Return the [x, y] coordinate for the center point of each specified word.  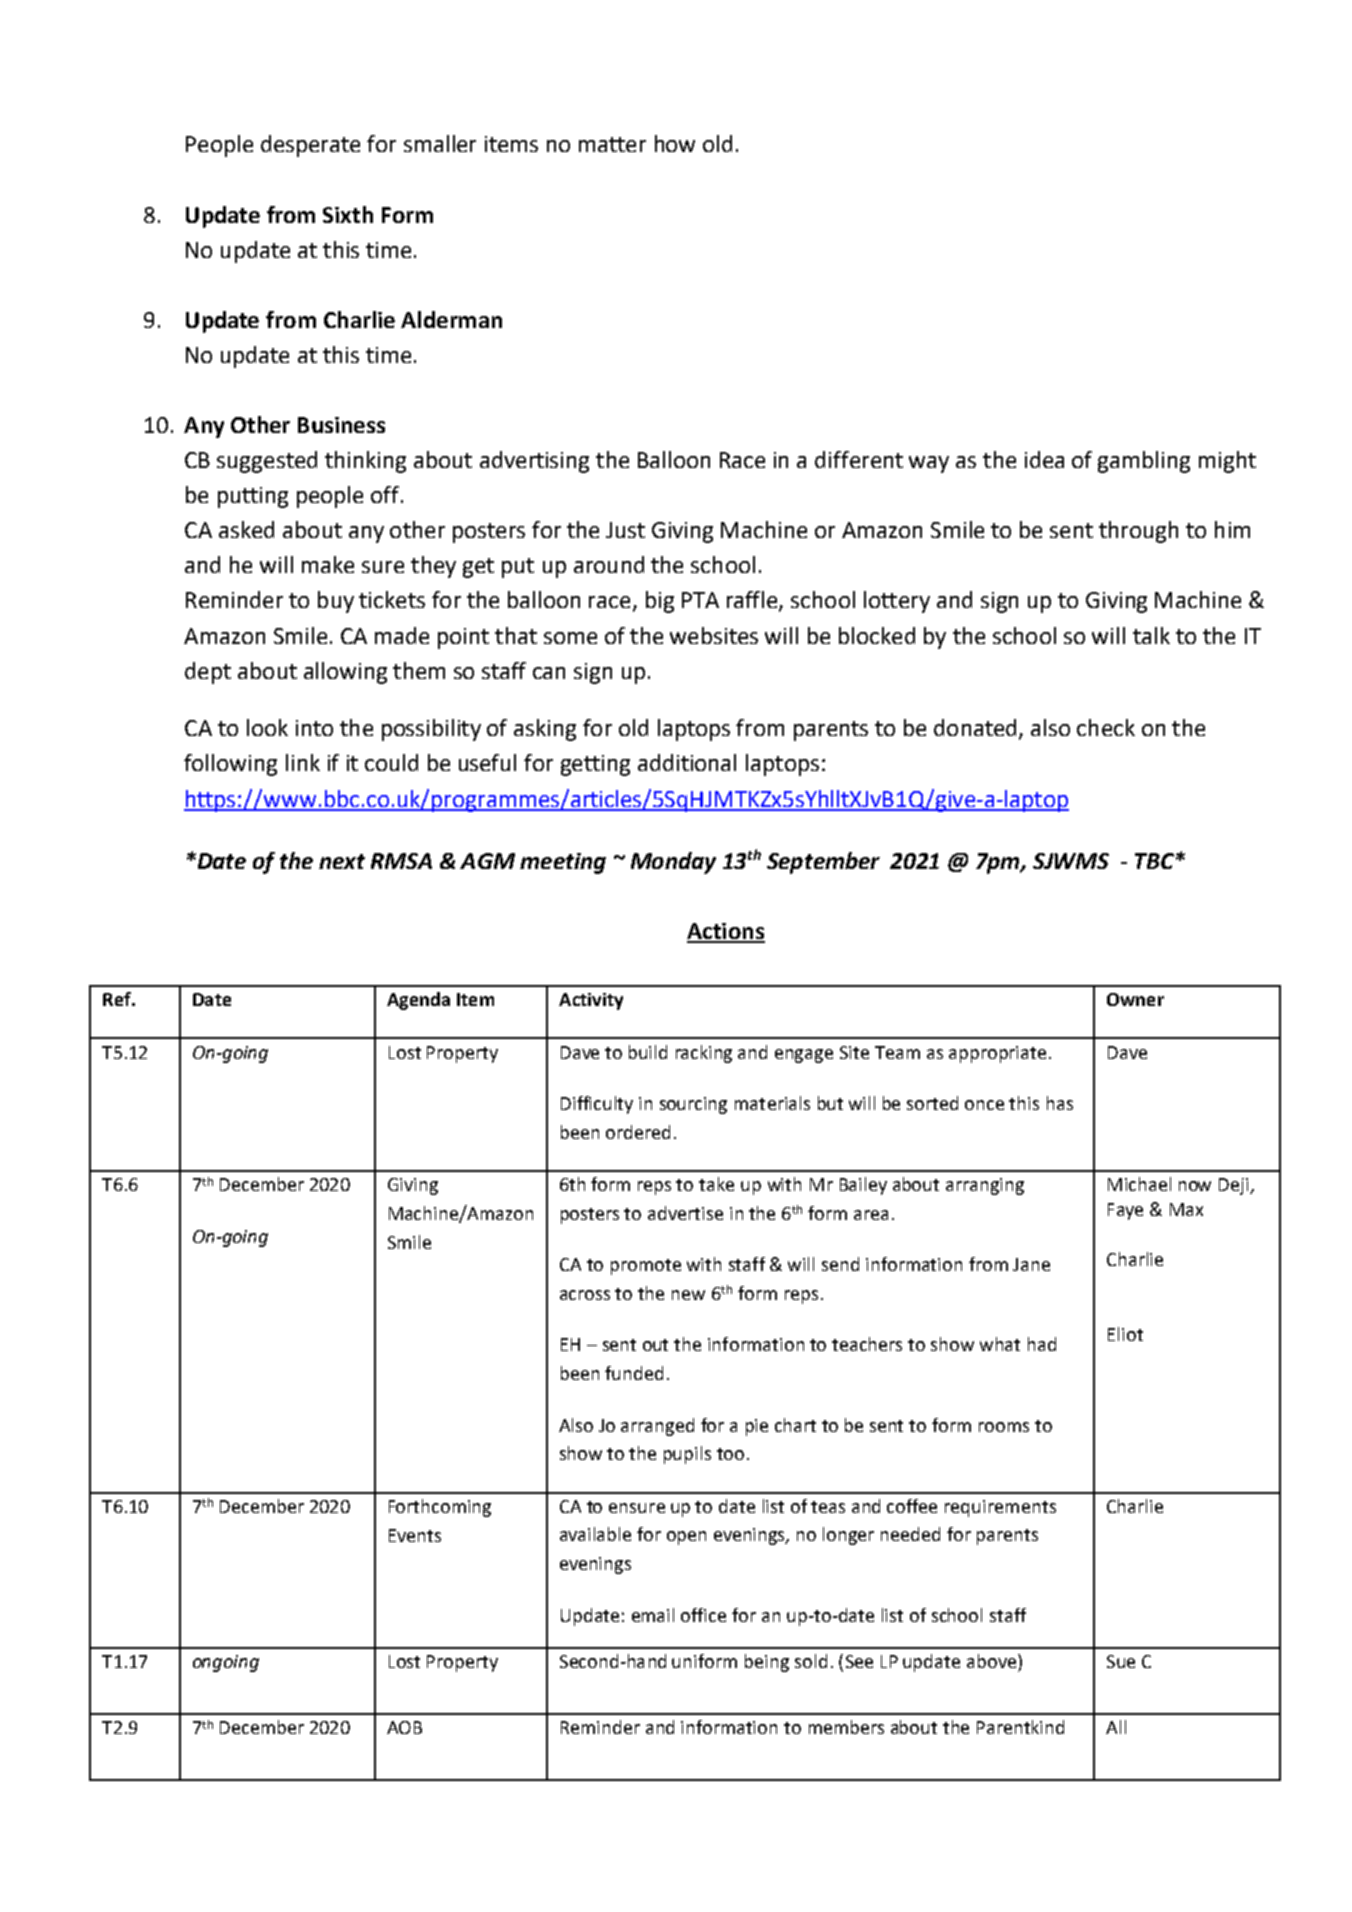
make [328, 564]
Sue [1121, 1661]
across [585, 1295]
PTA [700, 600]
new [688, 1295]
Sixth [348, 214]
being [767, 1663]
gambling [1144, 462]
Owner [1135, 999]
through [1138, 532]
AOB [404, 1727]
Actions [726, 932]
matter [612, 144]
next [342, 861]
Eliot [1125, 1334]
